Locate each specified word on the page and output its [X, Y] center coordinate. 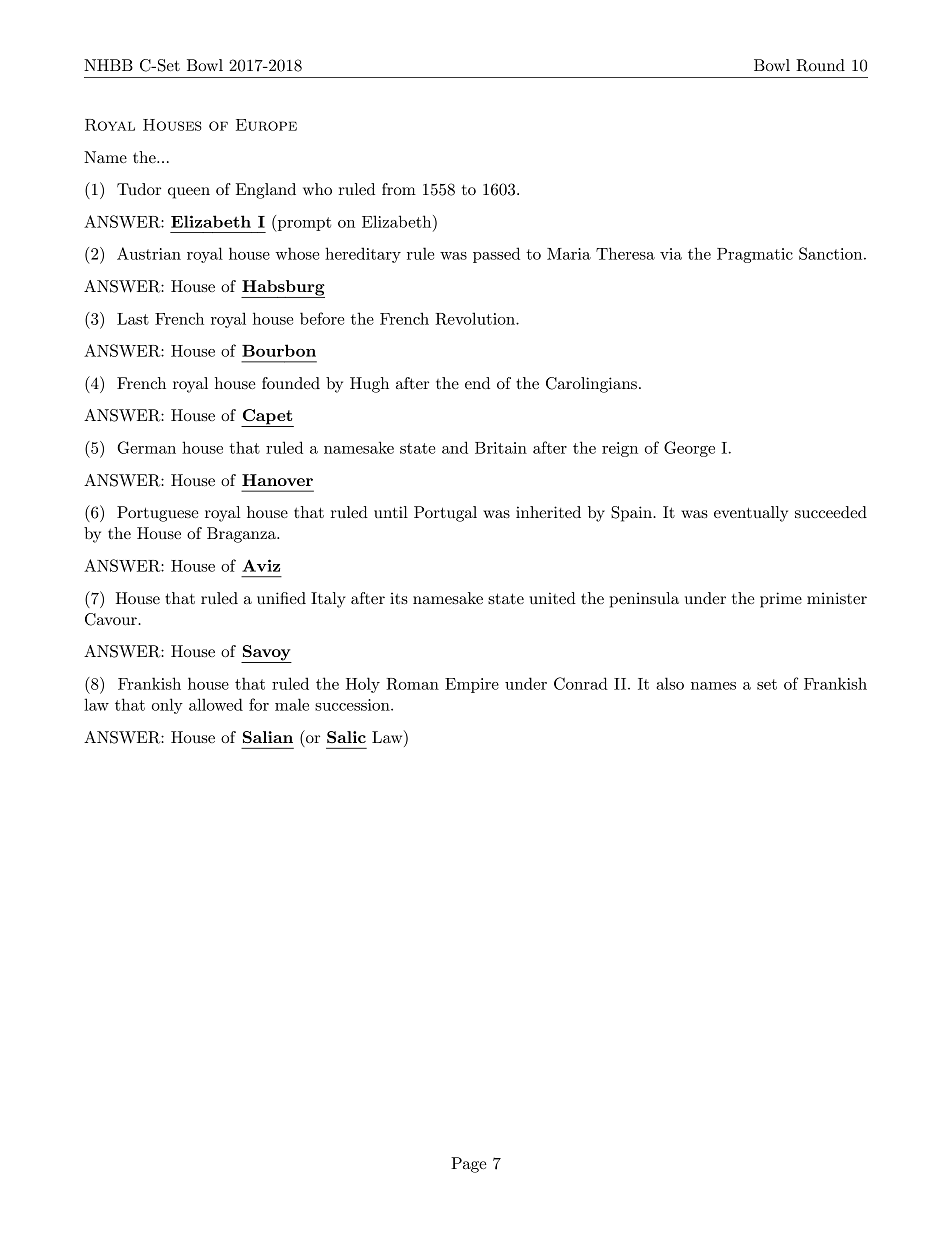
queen [189, 193]
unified [281, 598]
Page [469, 1165]
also [670, 683]
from [399, 189]
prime [781, 600]
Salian [268, 737]
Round [820, 65]
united [552, 598]
